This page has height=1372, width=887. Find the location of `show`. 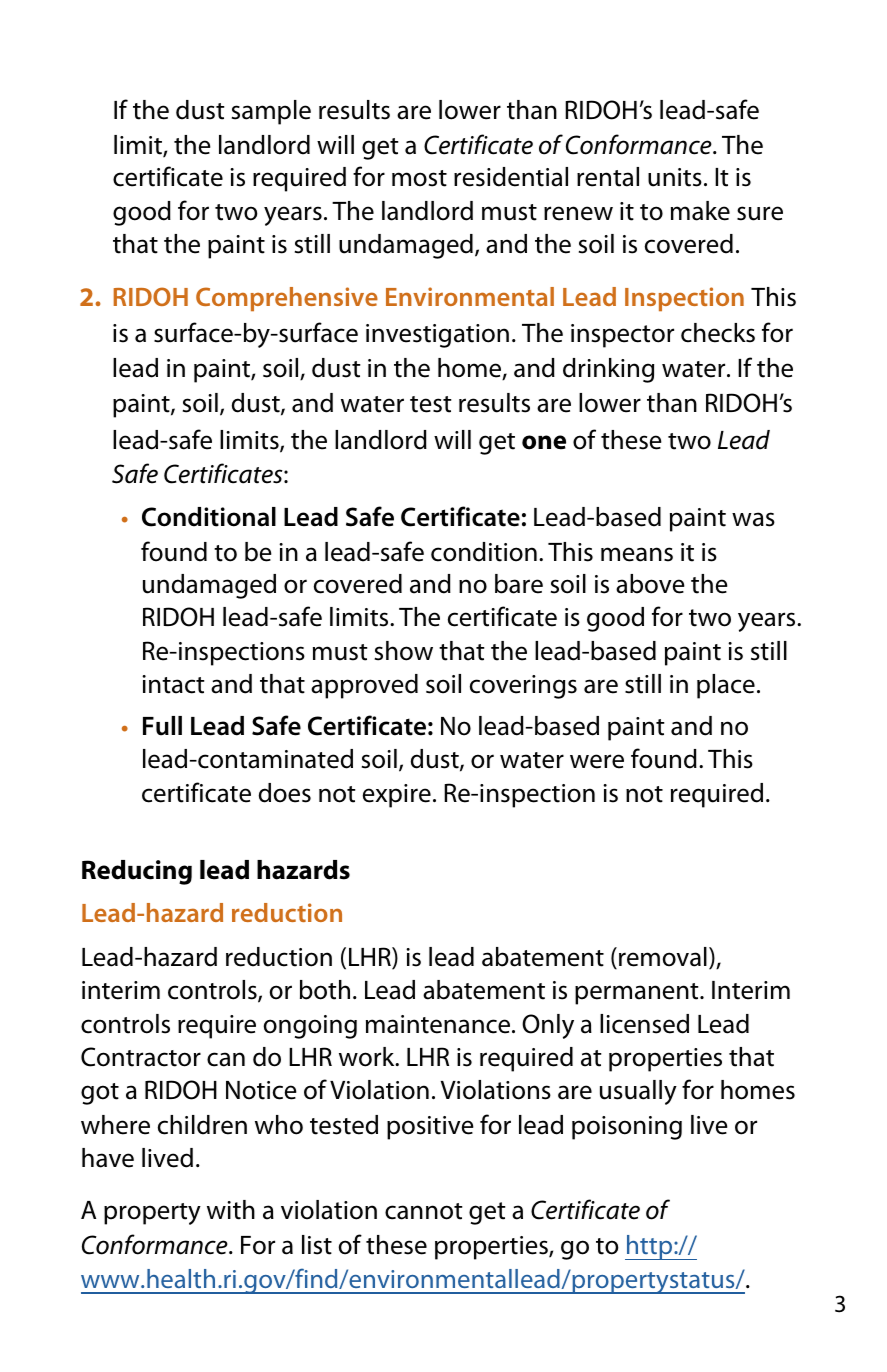

show is located at coordinates (404, 651).
